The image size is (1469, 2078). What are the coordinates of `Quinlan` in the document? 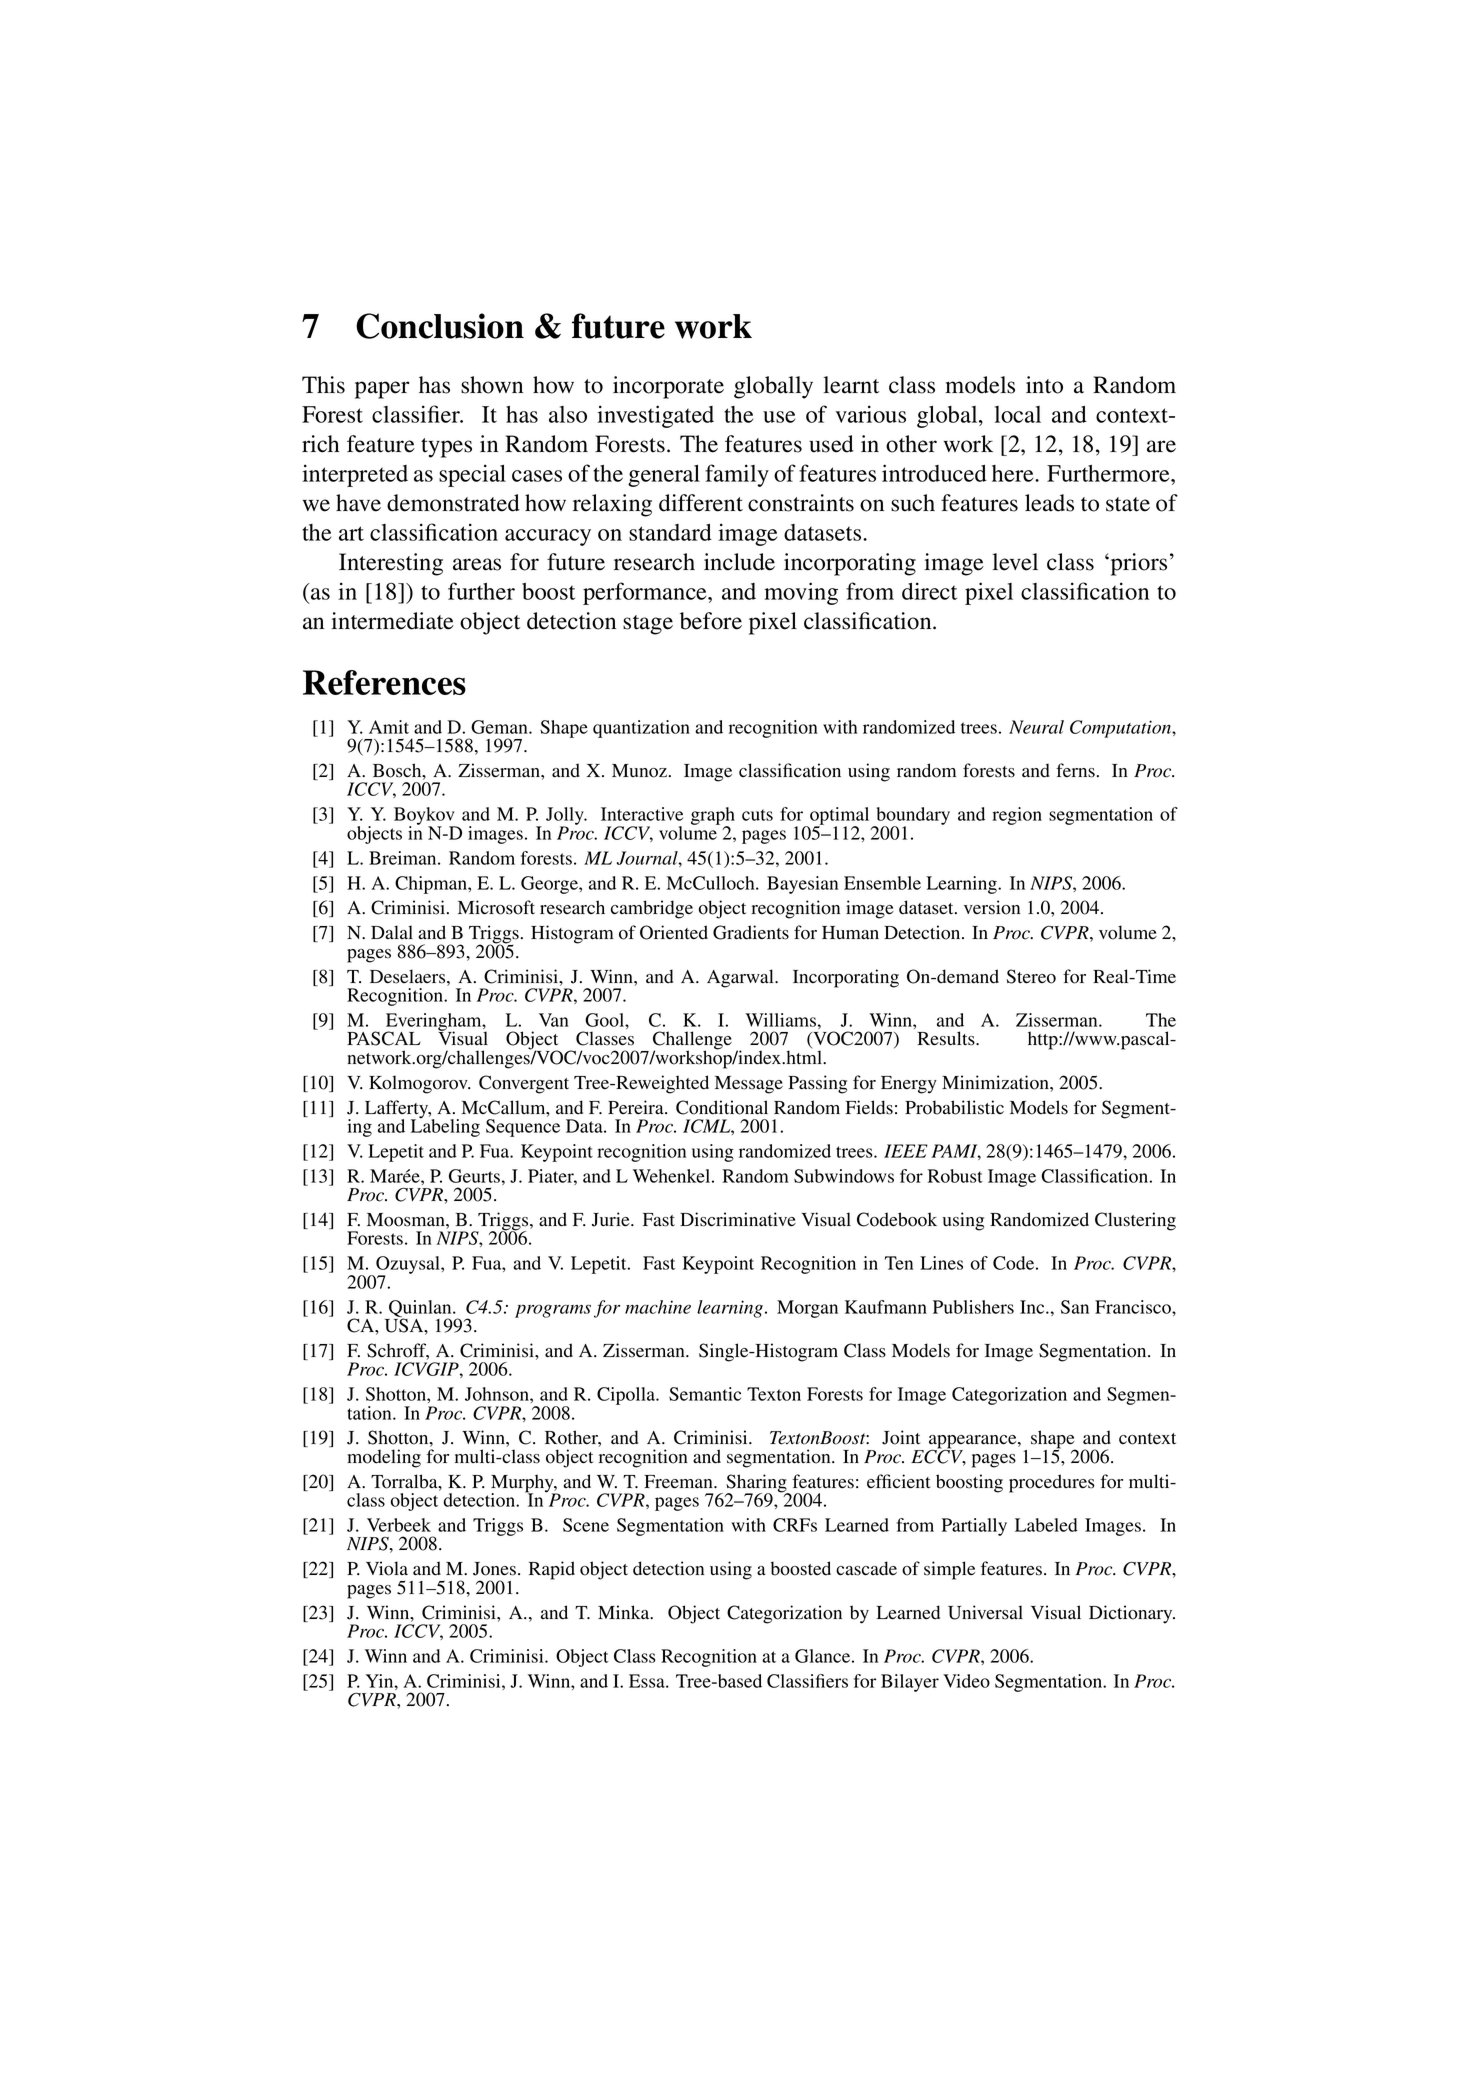 It's located at (421, 1309).
